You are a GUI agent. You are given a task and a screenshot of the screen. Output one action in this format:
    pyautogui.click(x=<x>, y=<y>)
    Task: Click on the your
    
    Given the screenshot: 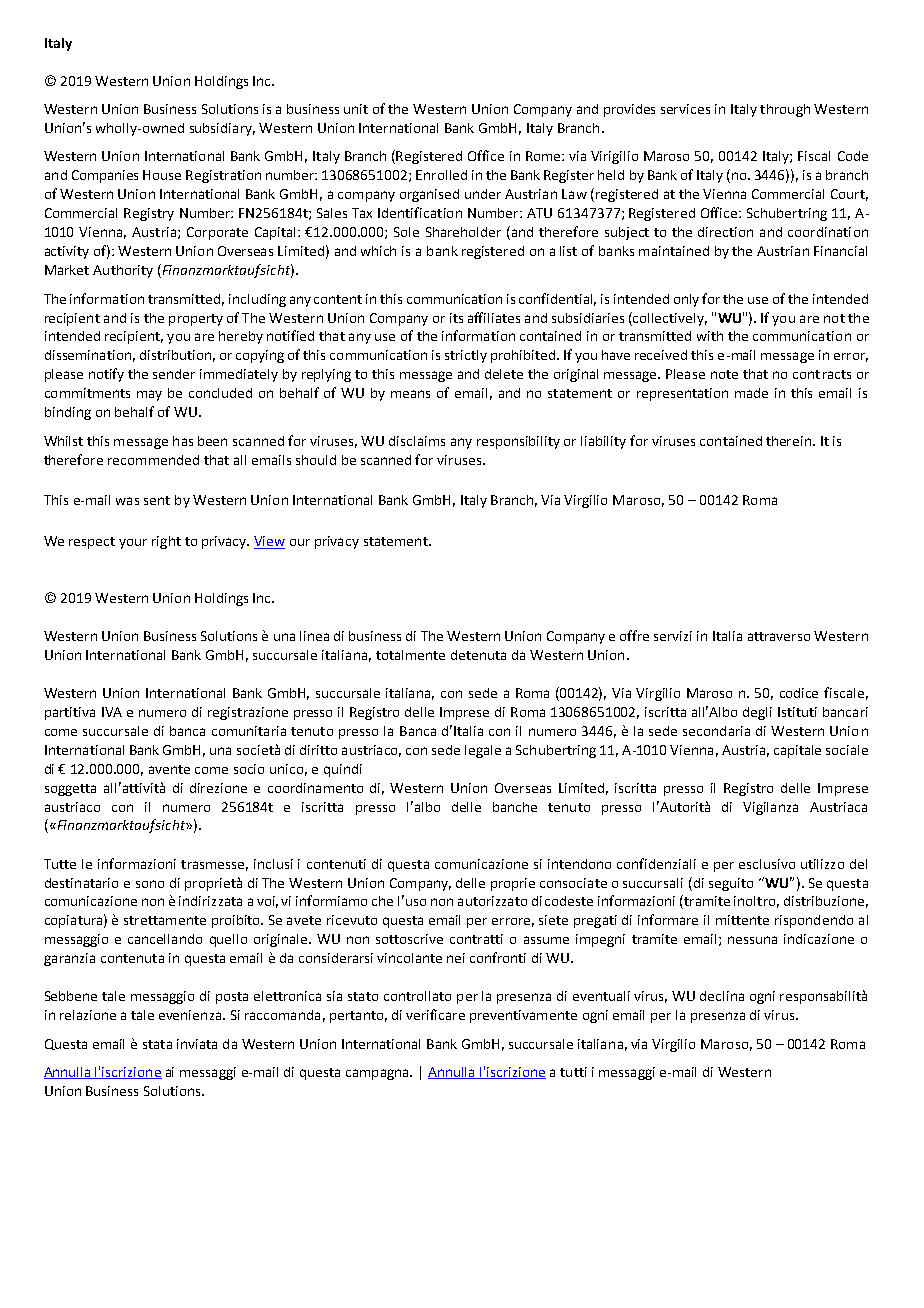 What is the action you would take?
    pyautogui.click(x=133, y=544)
